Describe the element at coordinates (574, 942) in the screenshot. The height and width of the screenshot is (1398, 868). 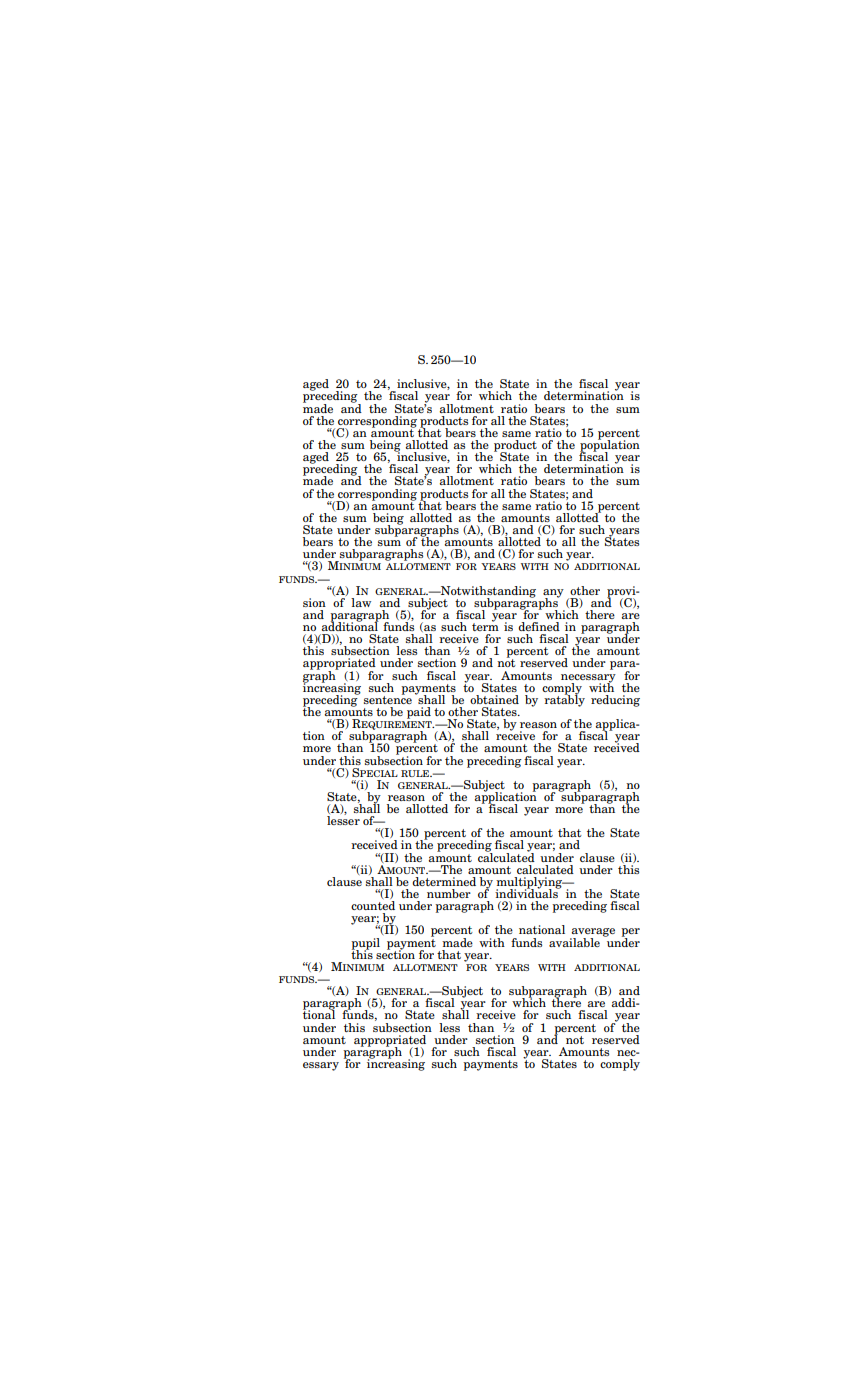
I see `available` at that location.
